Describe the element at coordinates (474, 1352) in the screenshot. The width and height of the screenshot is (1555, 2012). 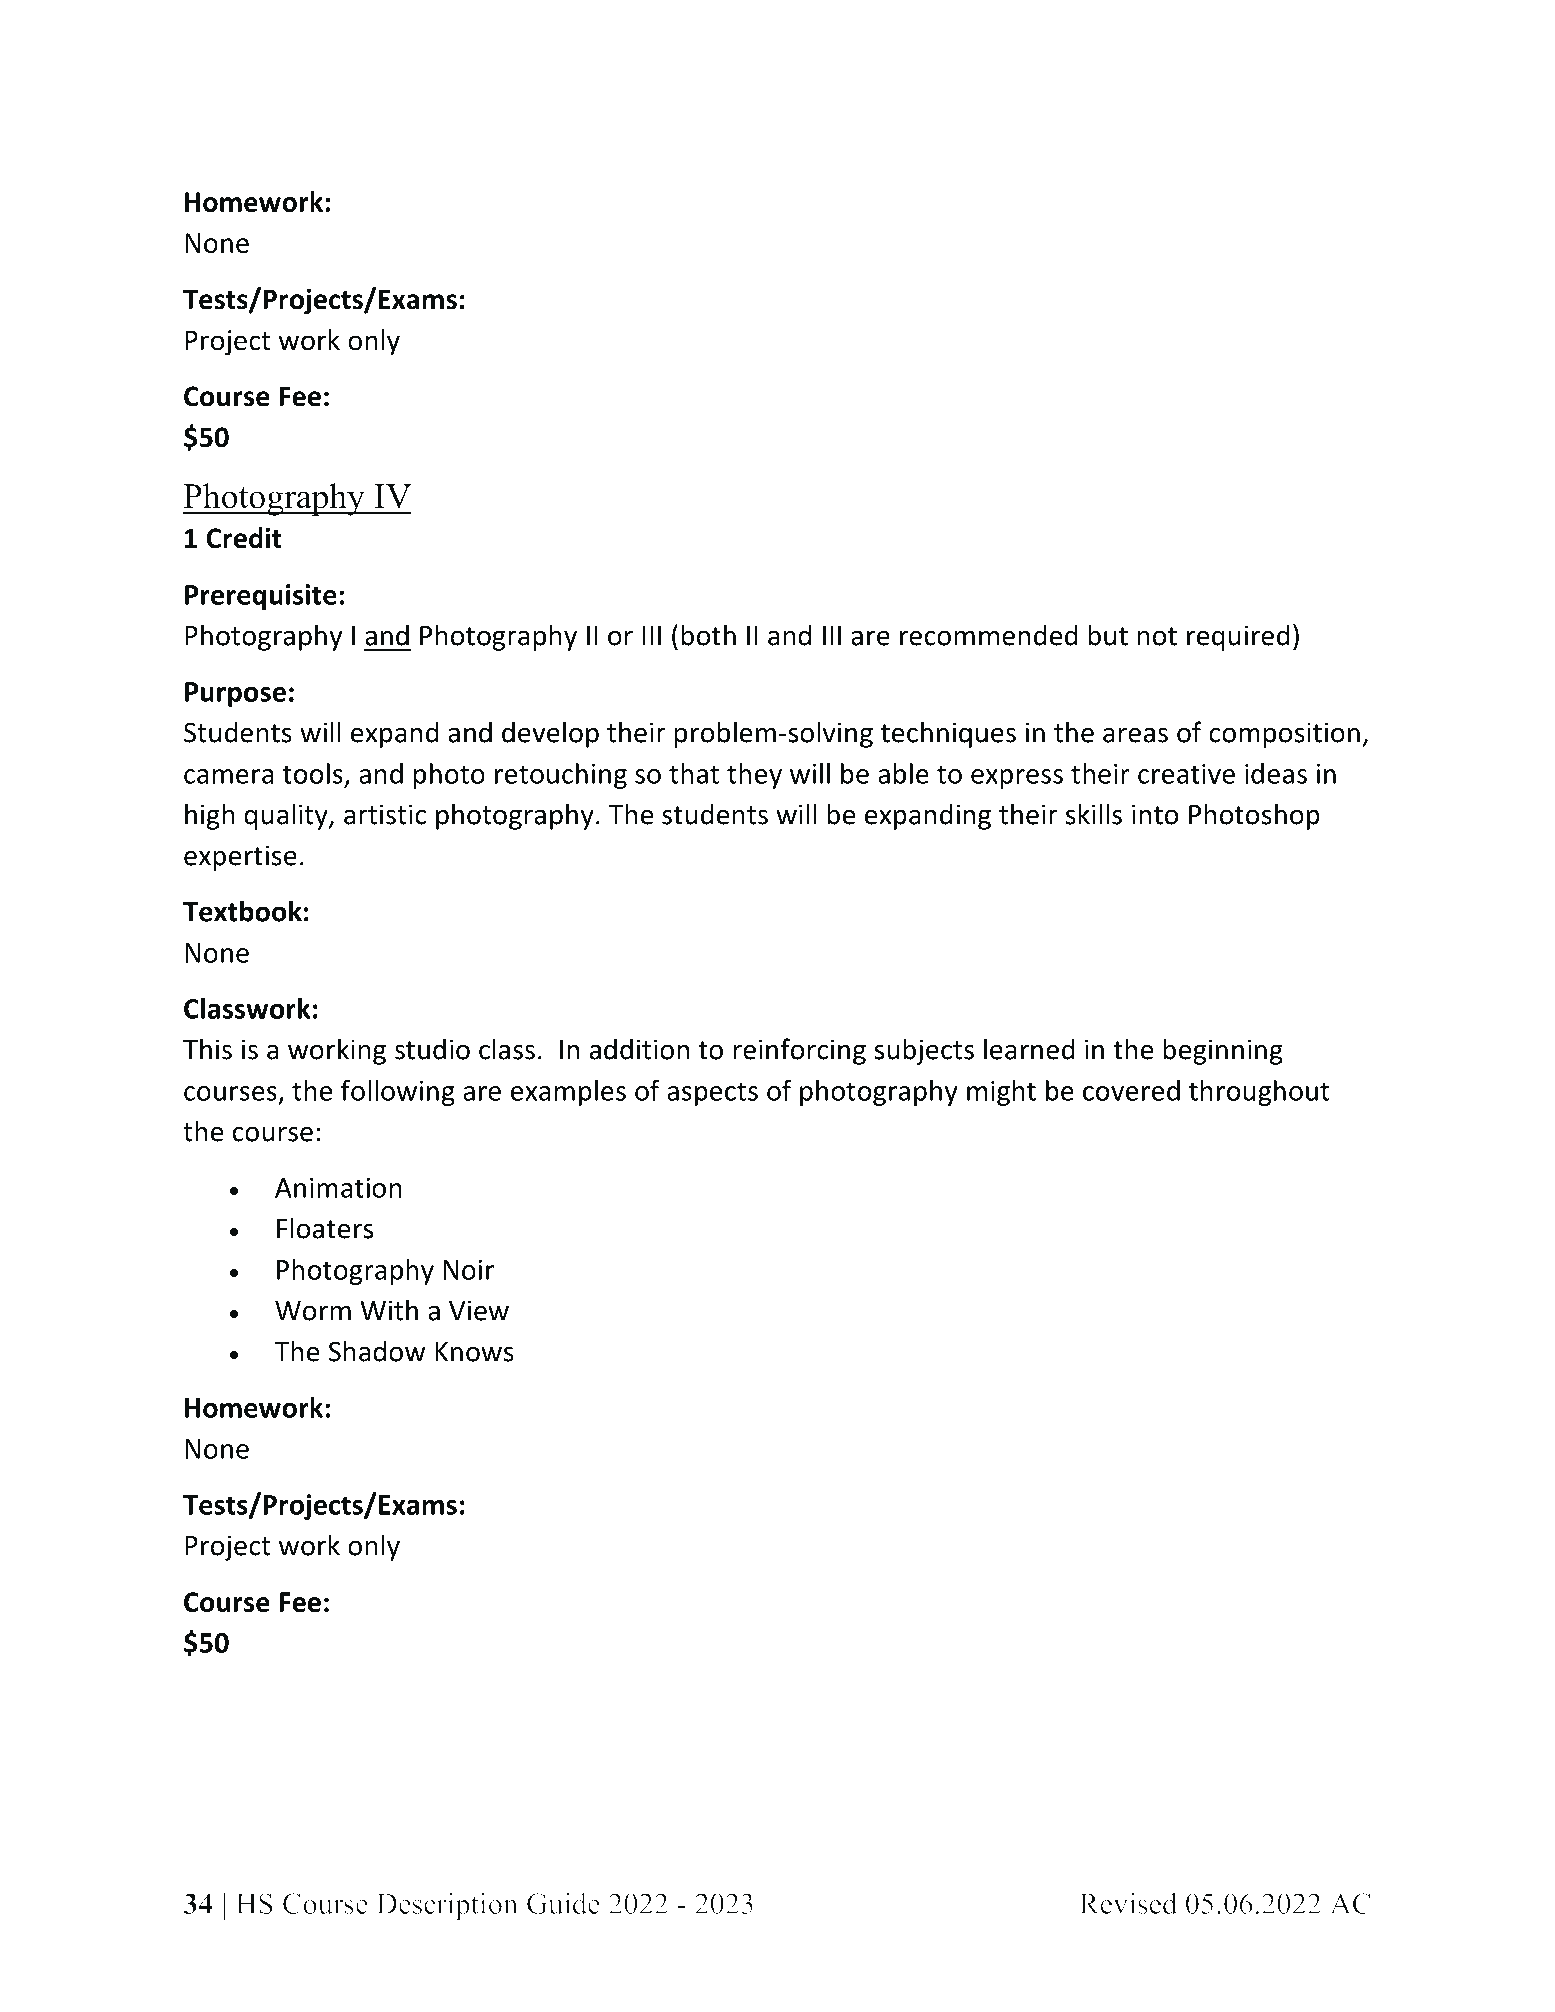
I see `Knows` at that location.
